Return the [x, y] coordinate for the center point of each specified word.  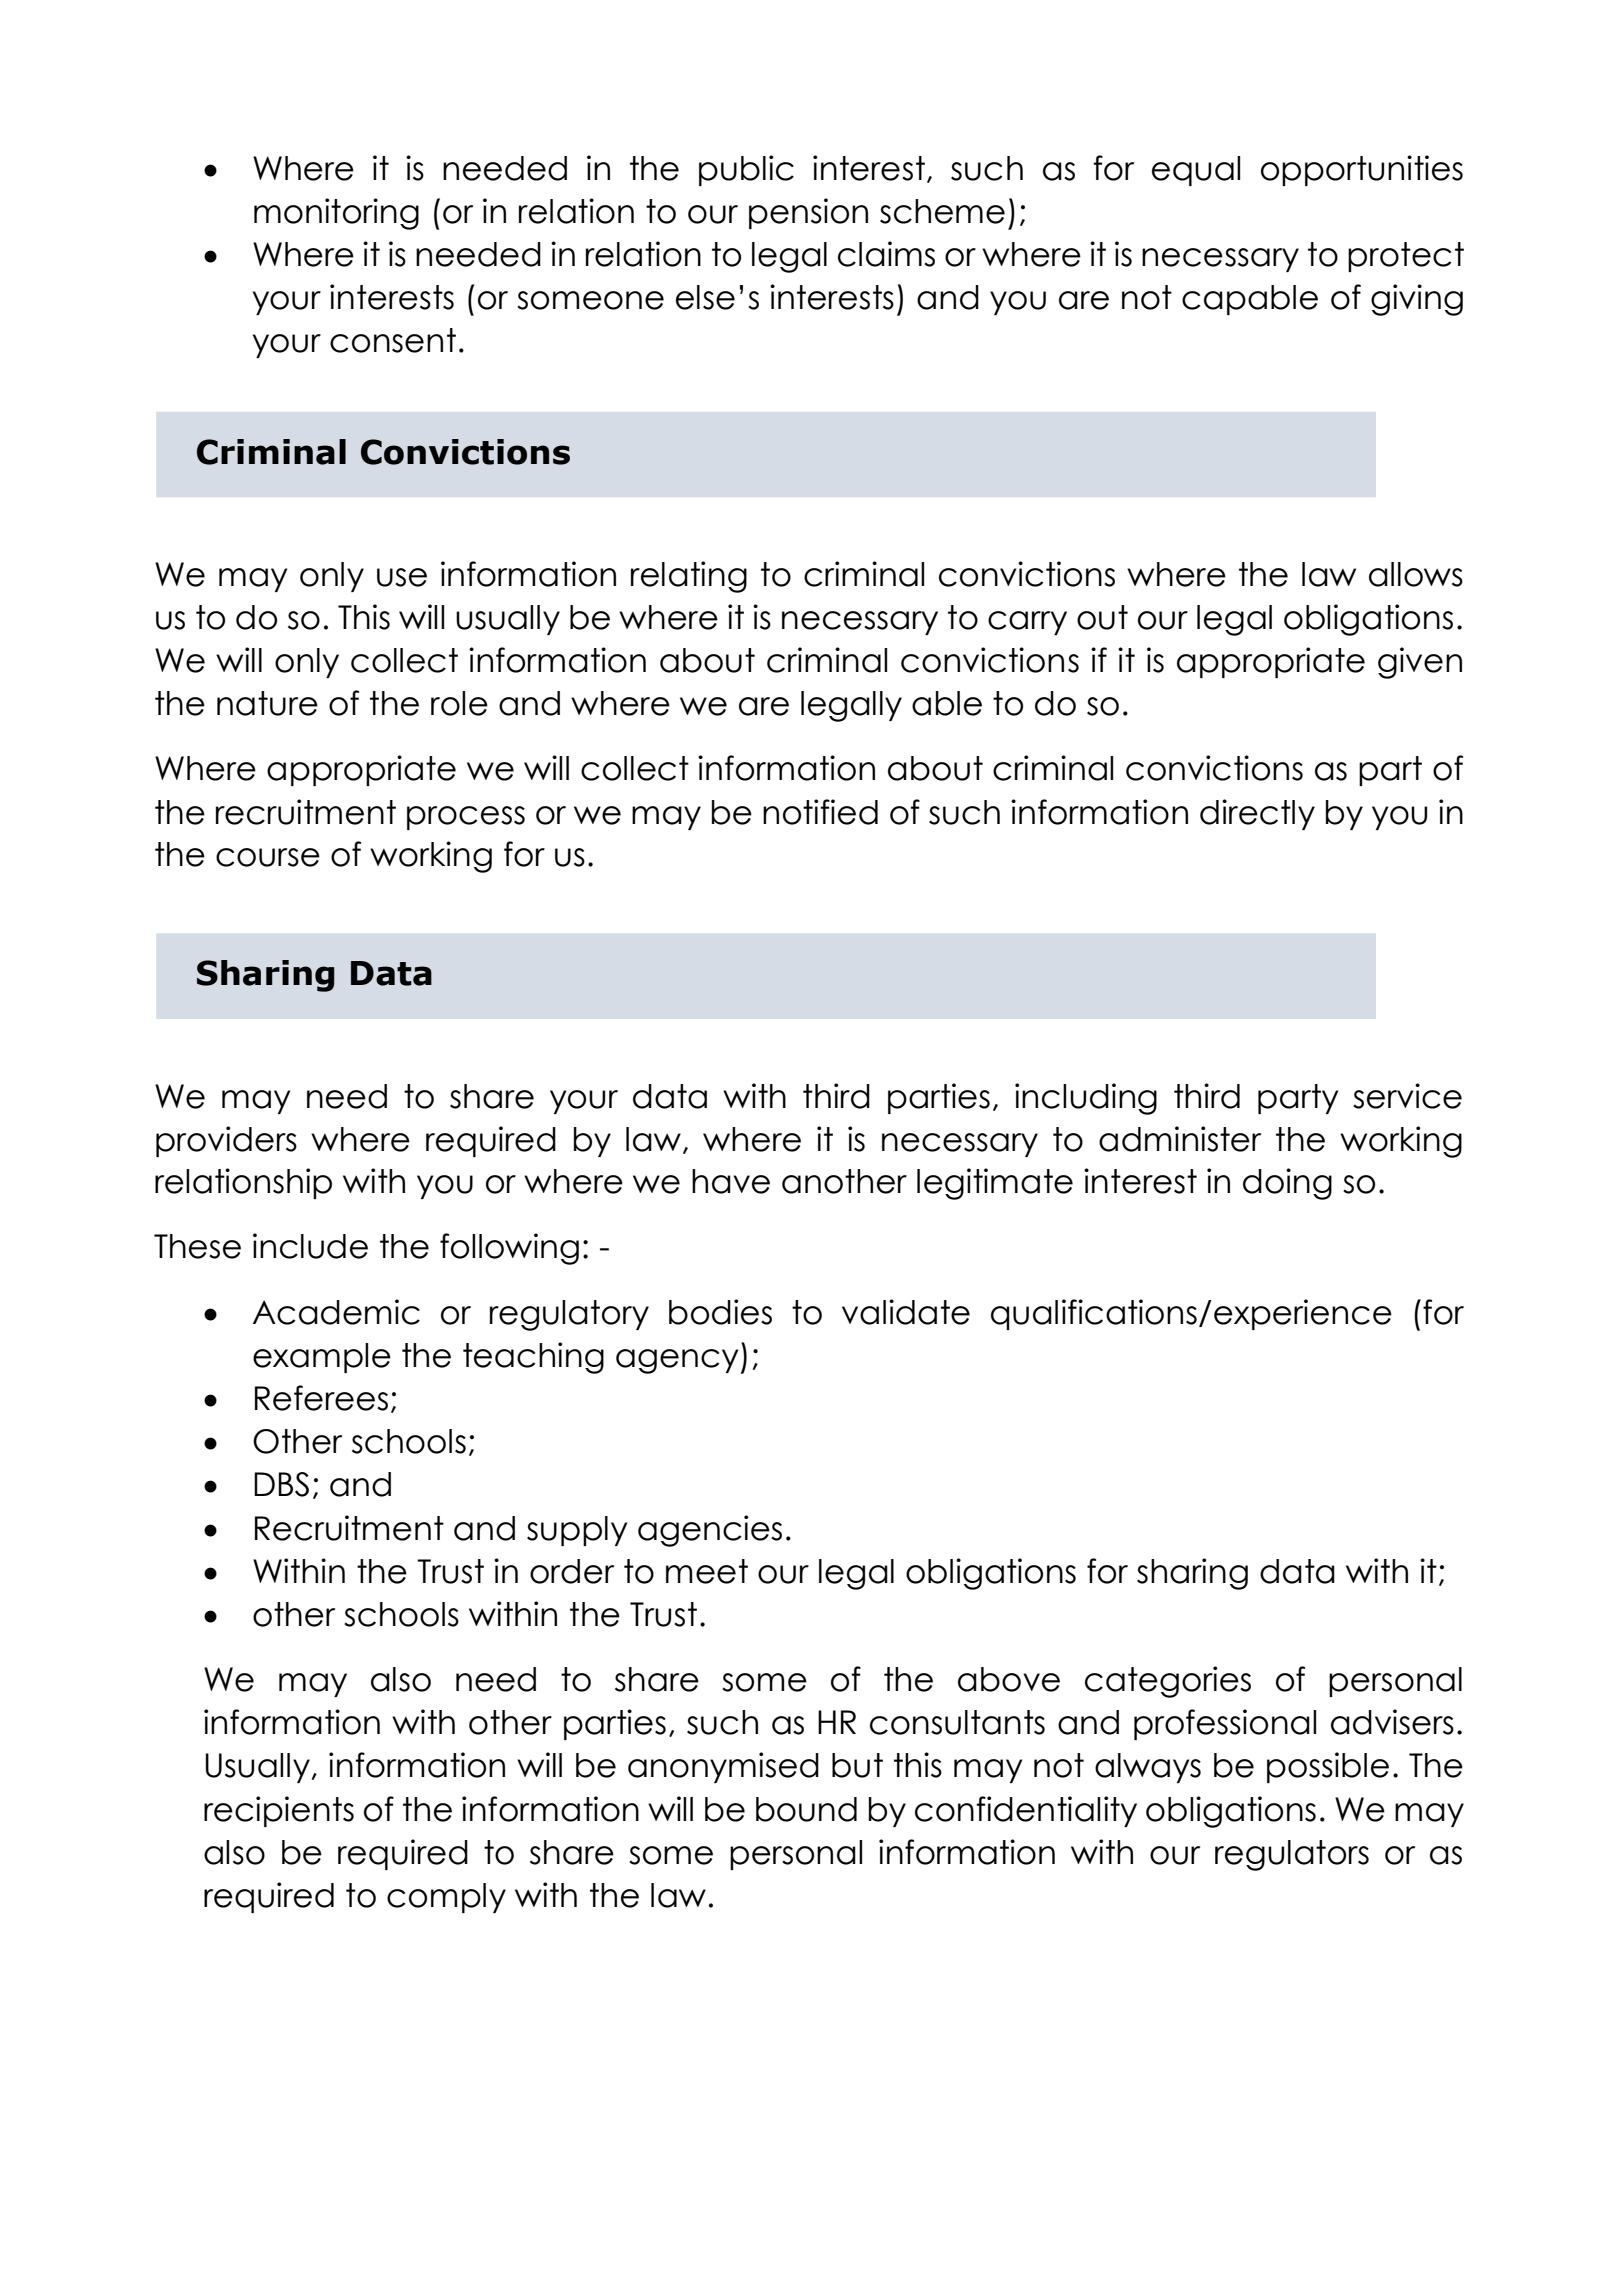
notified [820, 812]
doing [1287, 1184]
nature [267, 703]
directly [1257, 814]
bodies [720, 1312]
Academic [336, 1312]
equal [1196, 171]
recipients [279, 1811]
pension [808, 213]
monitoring [336, 214]
